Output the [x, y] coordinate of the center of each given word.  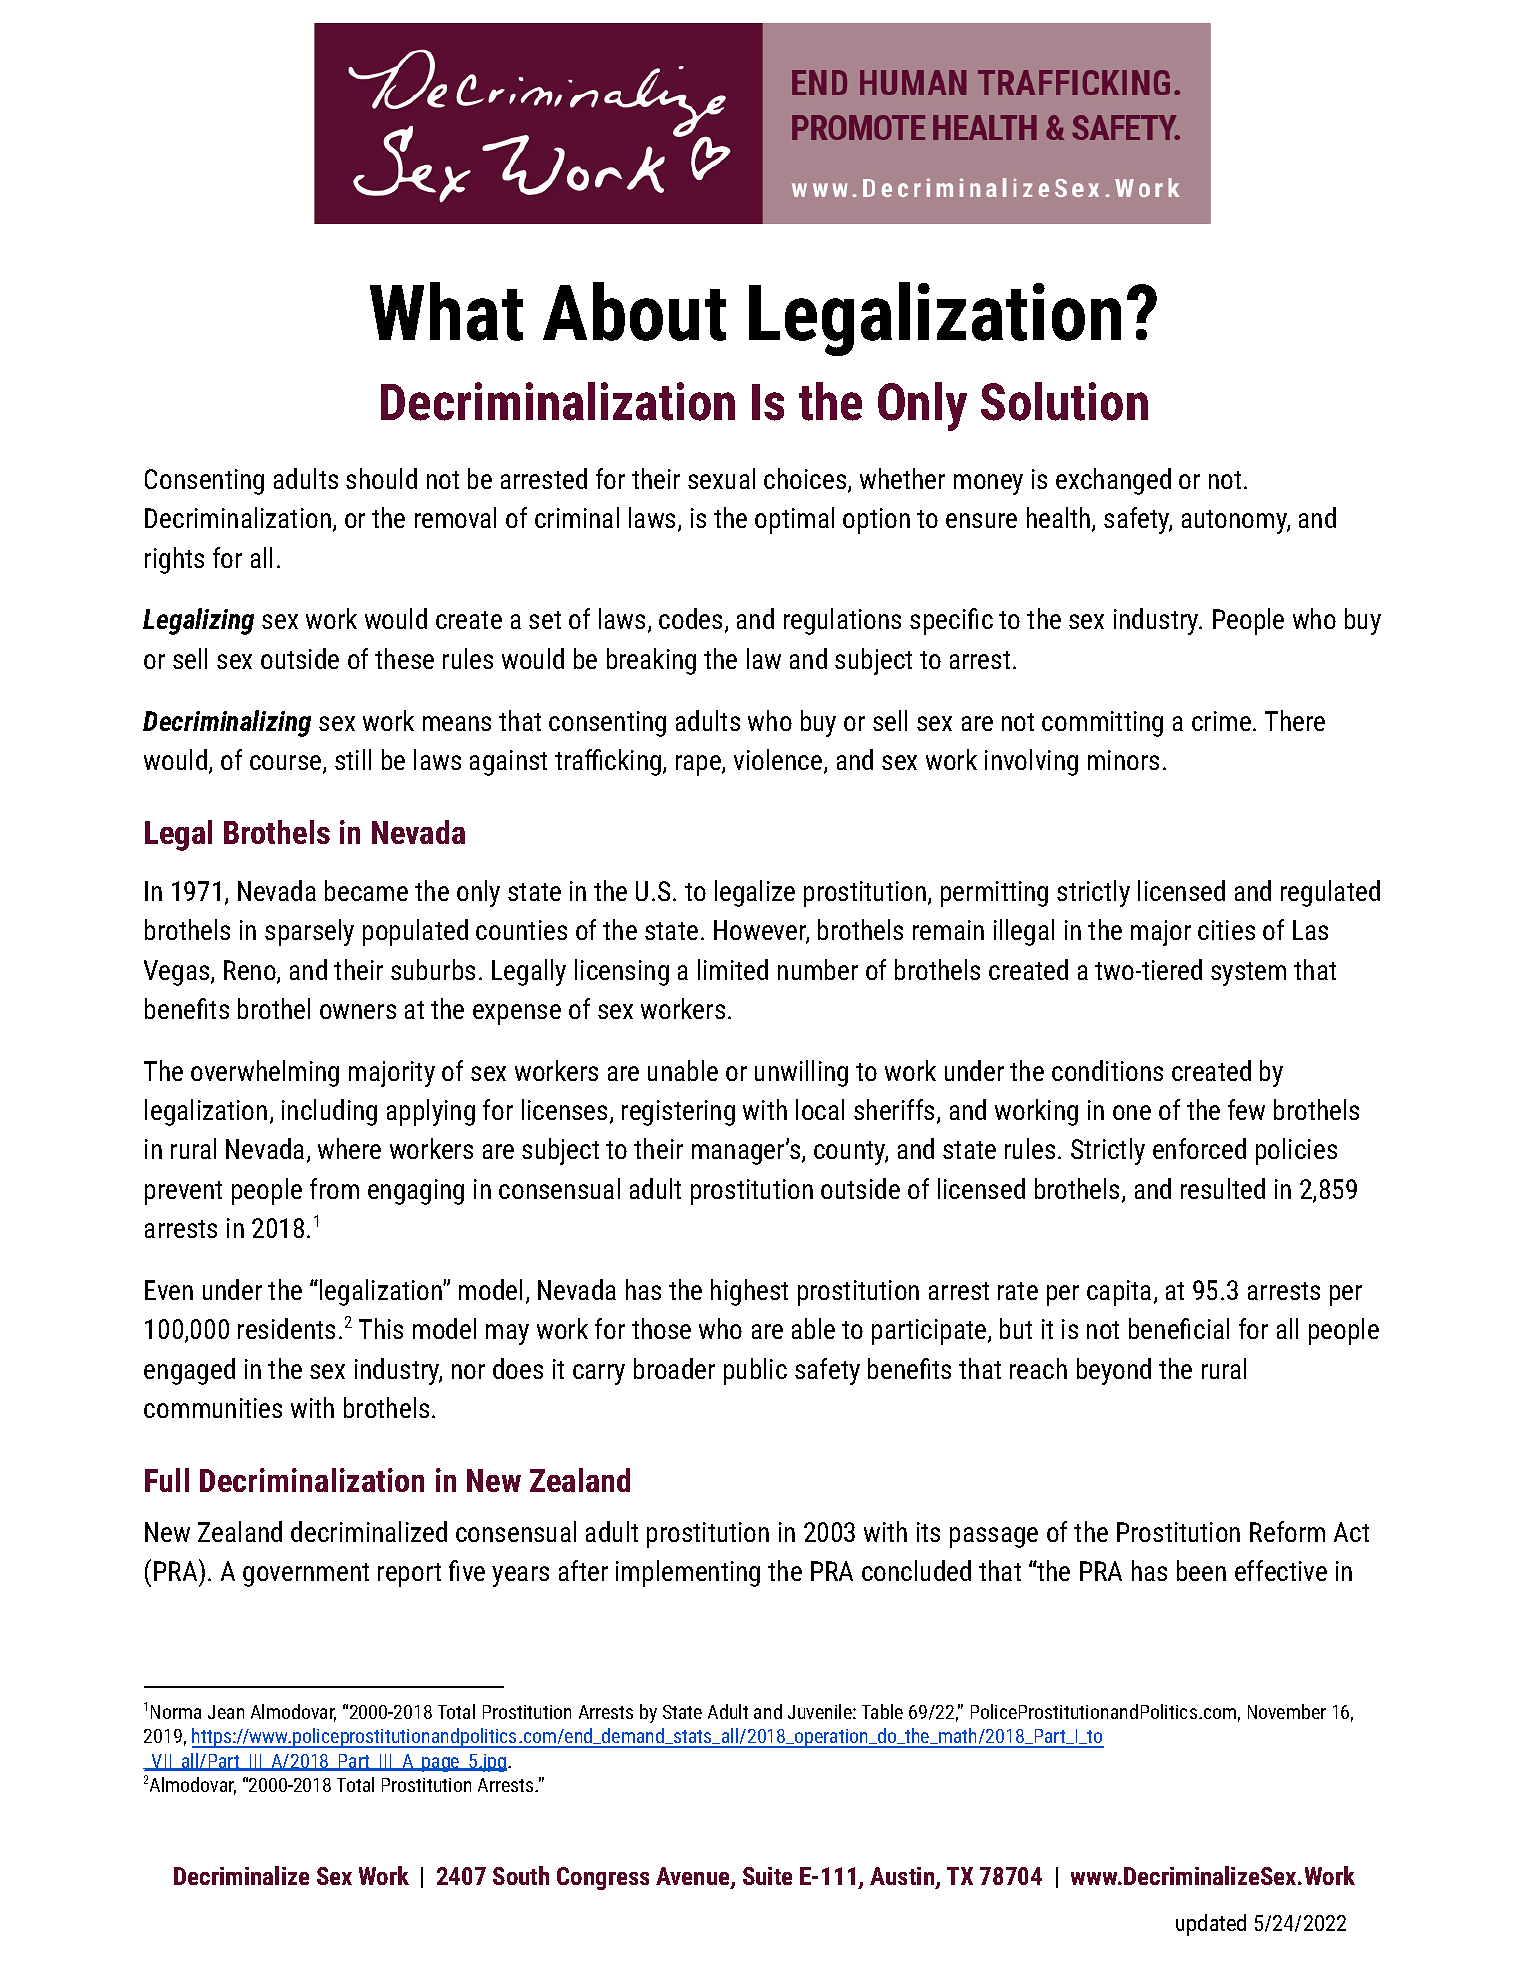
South [521, 1875]
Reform [1287, 1531]
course [287, 764]
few [1246, 1109]
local [820, 1109]
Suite [767, 1876]
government [306, 1575]
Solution [1064, 401]
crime [1221, 721]
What [446, 311]
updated [1211, 1925]
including [329, 1112]
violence [779, 761]
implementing [688, 1573]
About [634, 311]
